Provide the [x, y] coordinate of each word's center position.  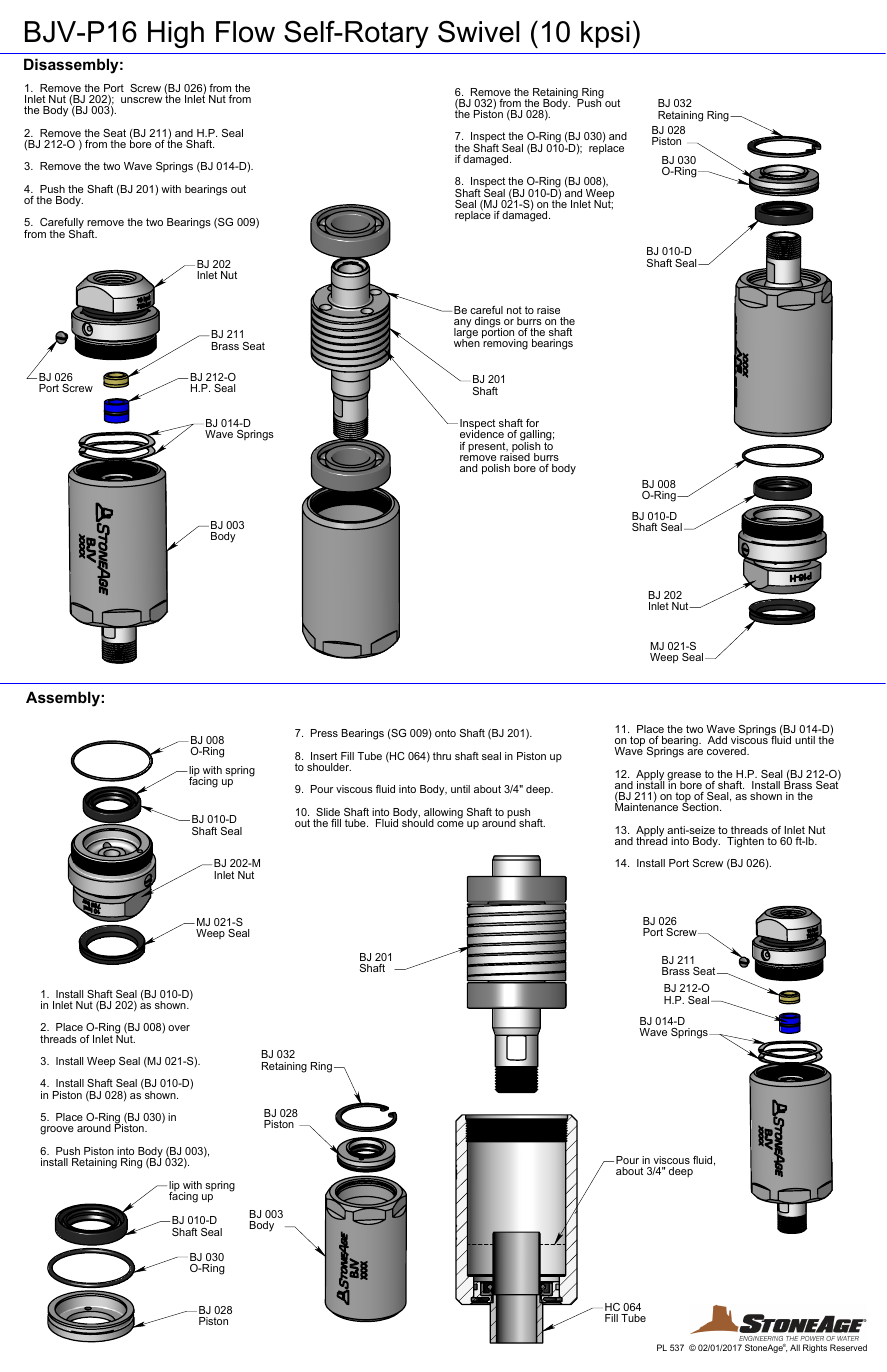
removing [505, 343]
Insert [324, 756]
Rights [815, 1348]
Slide [328, 812]
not [514, 310]
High [176, 34]
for [532, 423]
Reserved [848, 1347]
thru [442, 756]
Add [717, 740]
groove [57, 1130]
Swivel [478, 31]
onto [445, 733]
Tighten [745, 842]
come [450, 824]
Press [324, 733]
